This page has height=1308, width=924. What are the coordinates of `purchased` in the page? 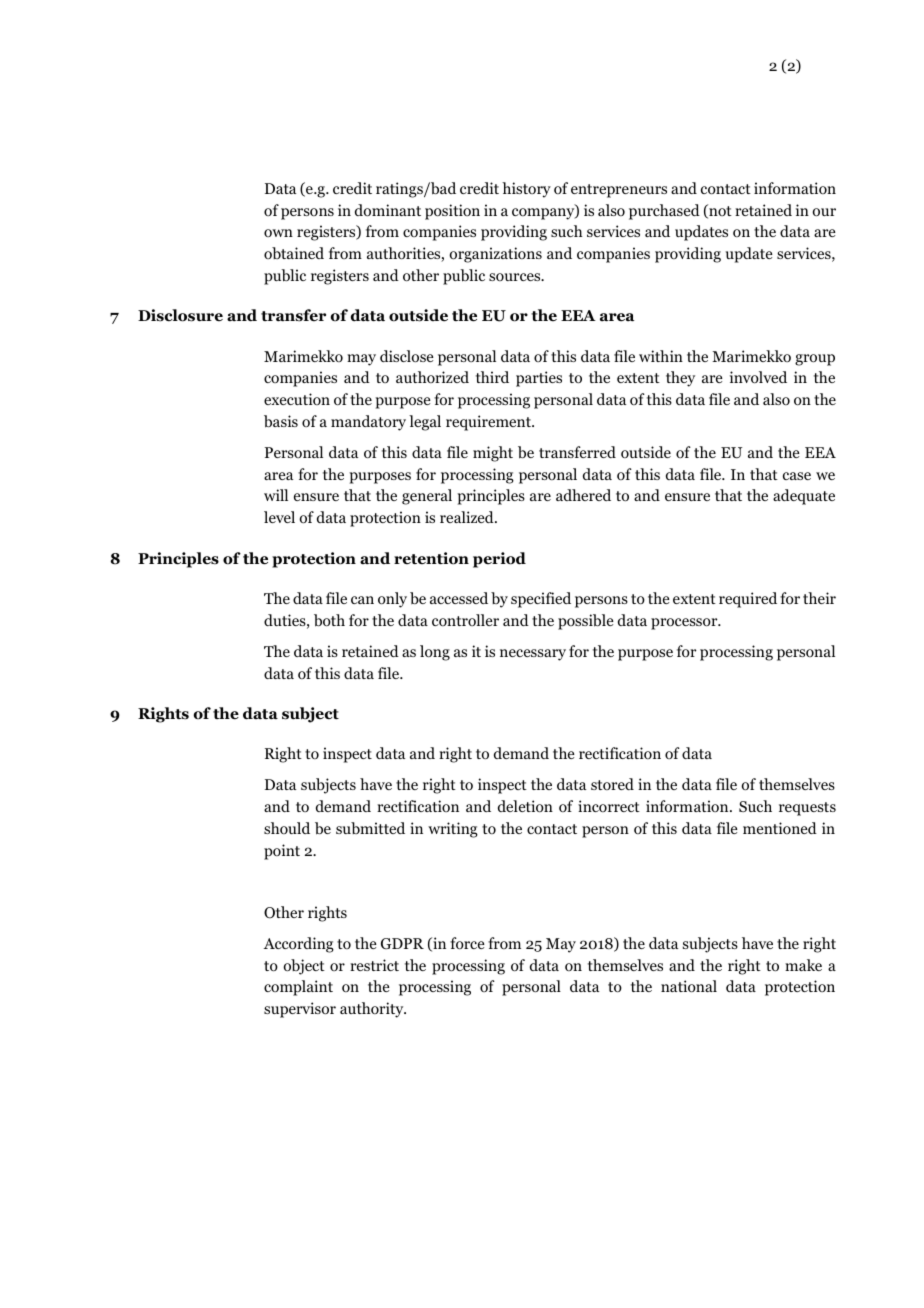 It's located at (664, 212).
